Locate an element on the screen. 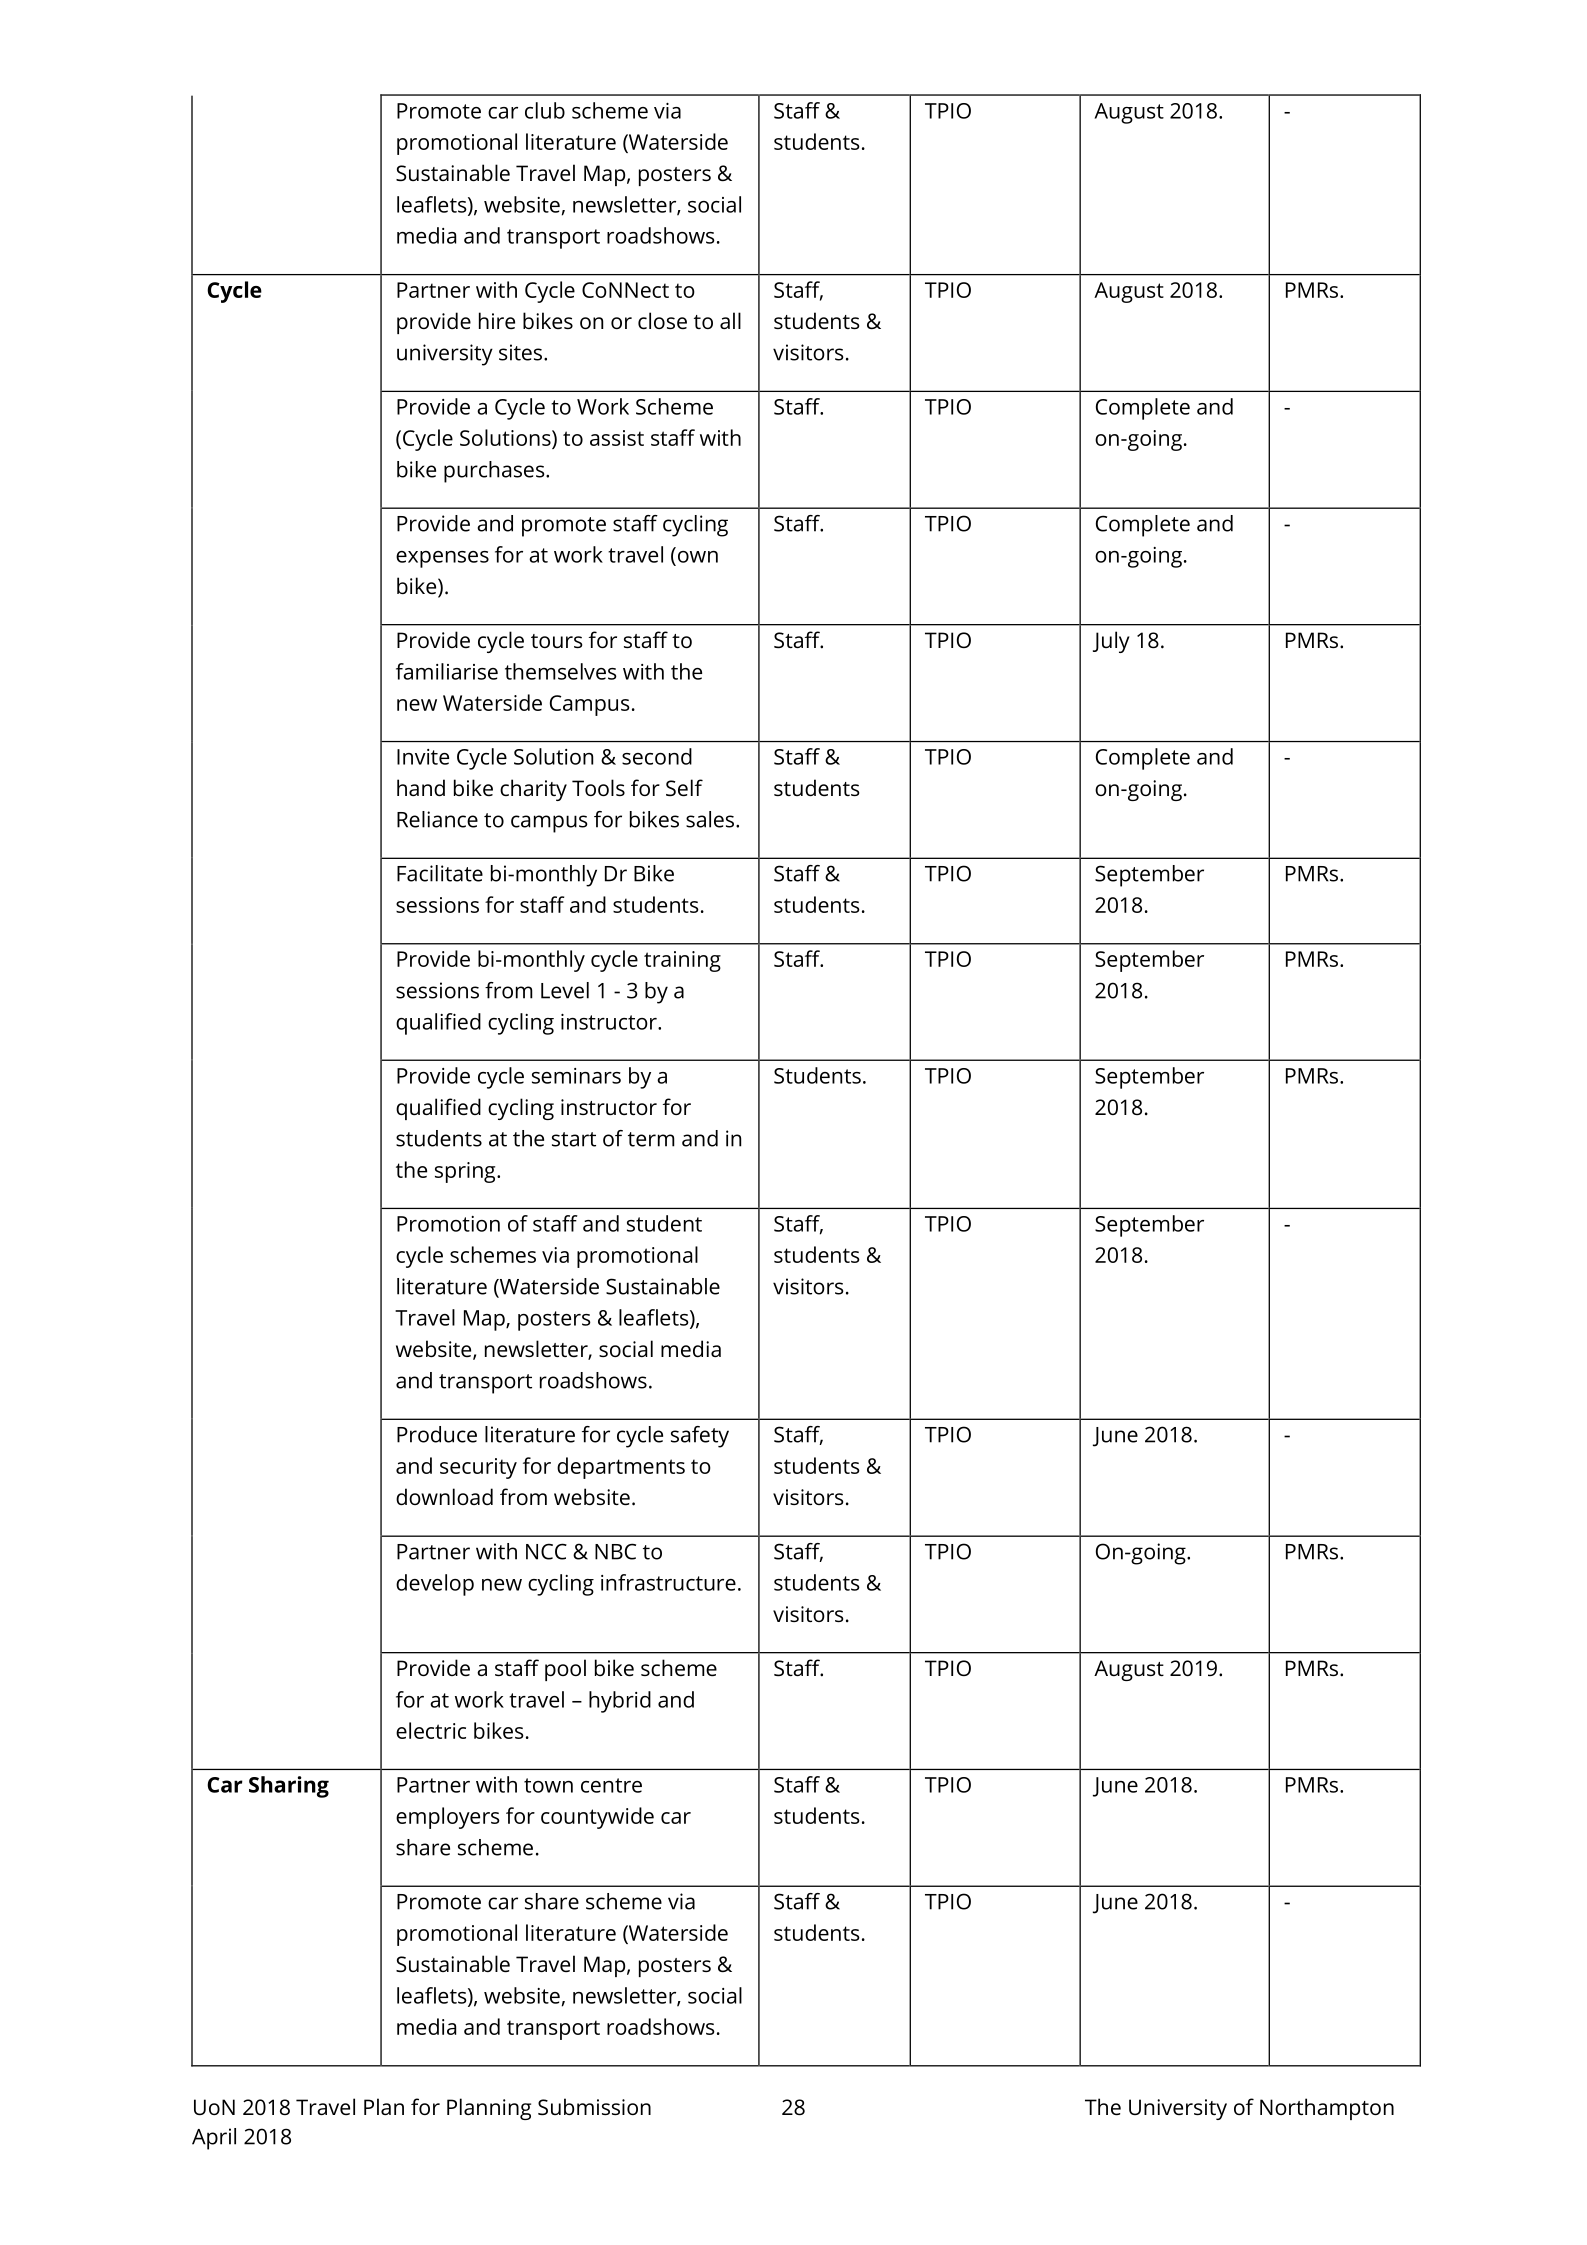 Image resolution: width=1587 pixels, height=2245 pixels. club is located at coordinates (545, 110).
